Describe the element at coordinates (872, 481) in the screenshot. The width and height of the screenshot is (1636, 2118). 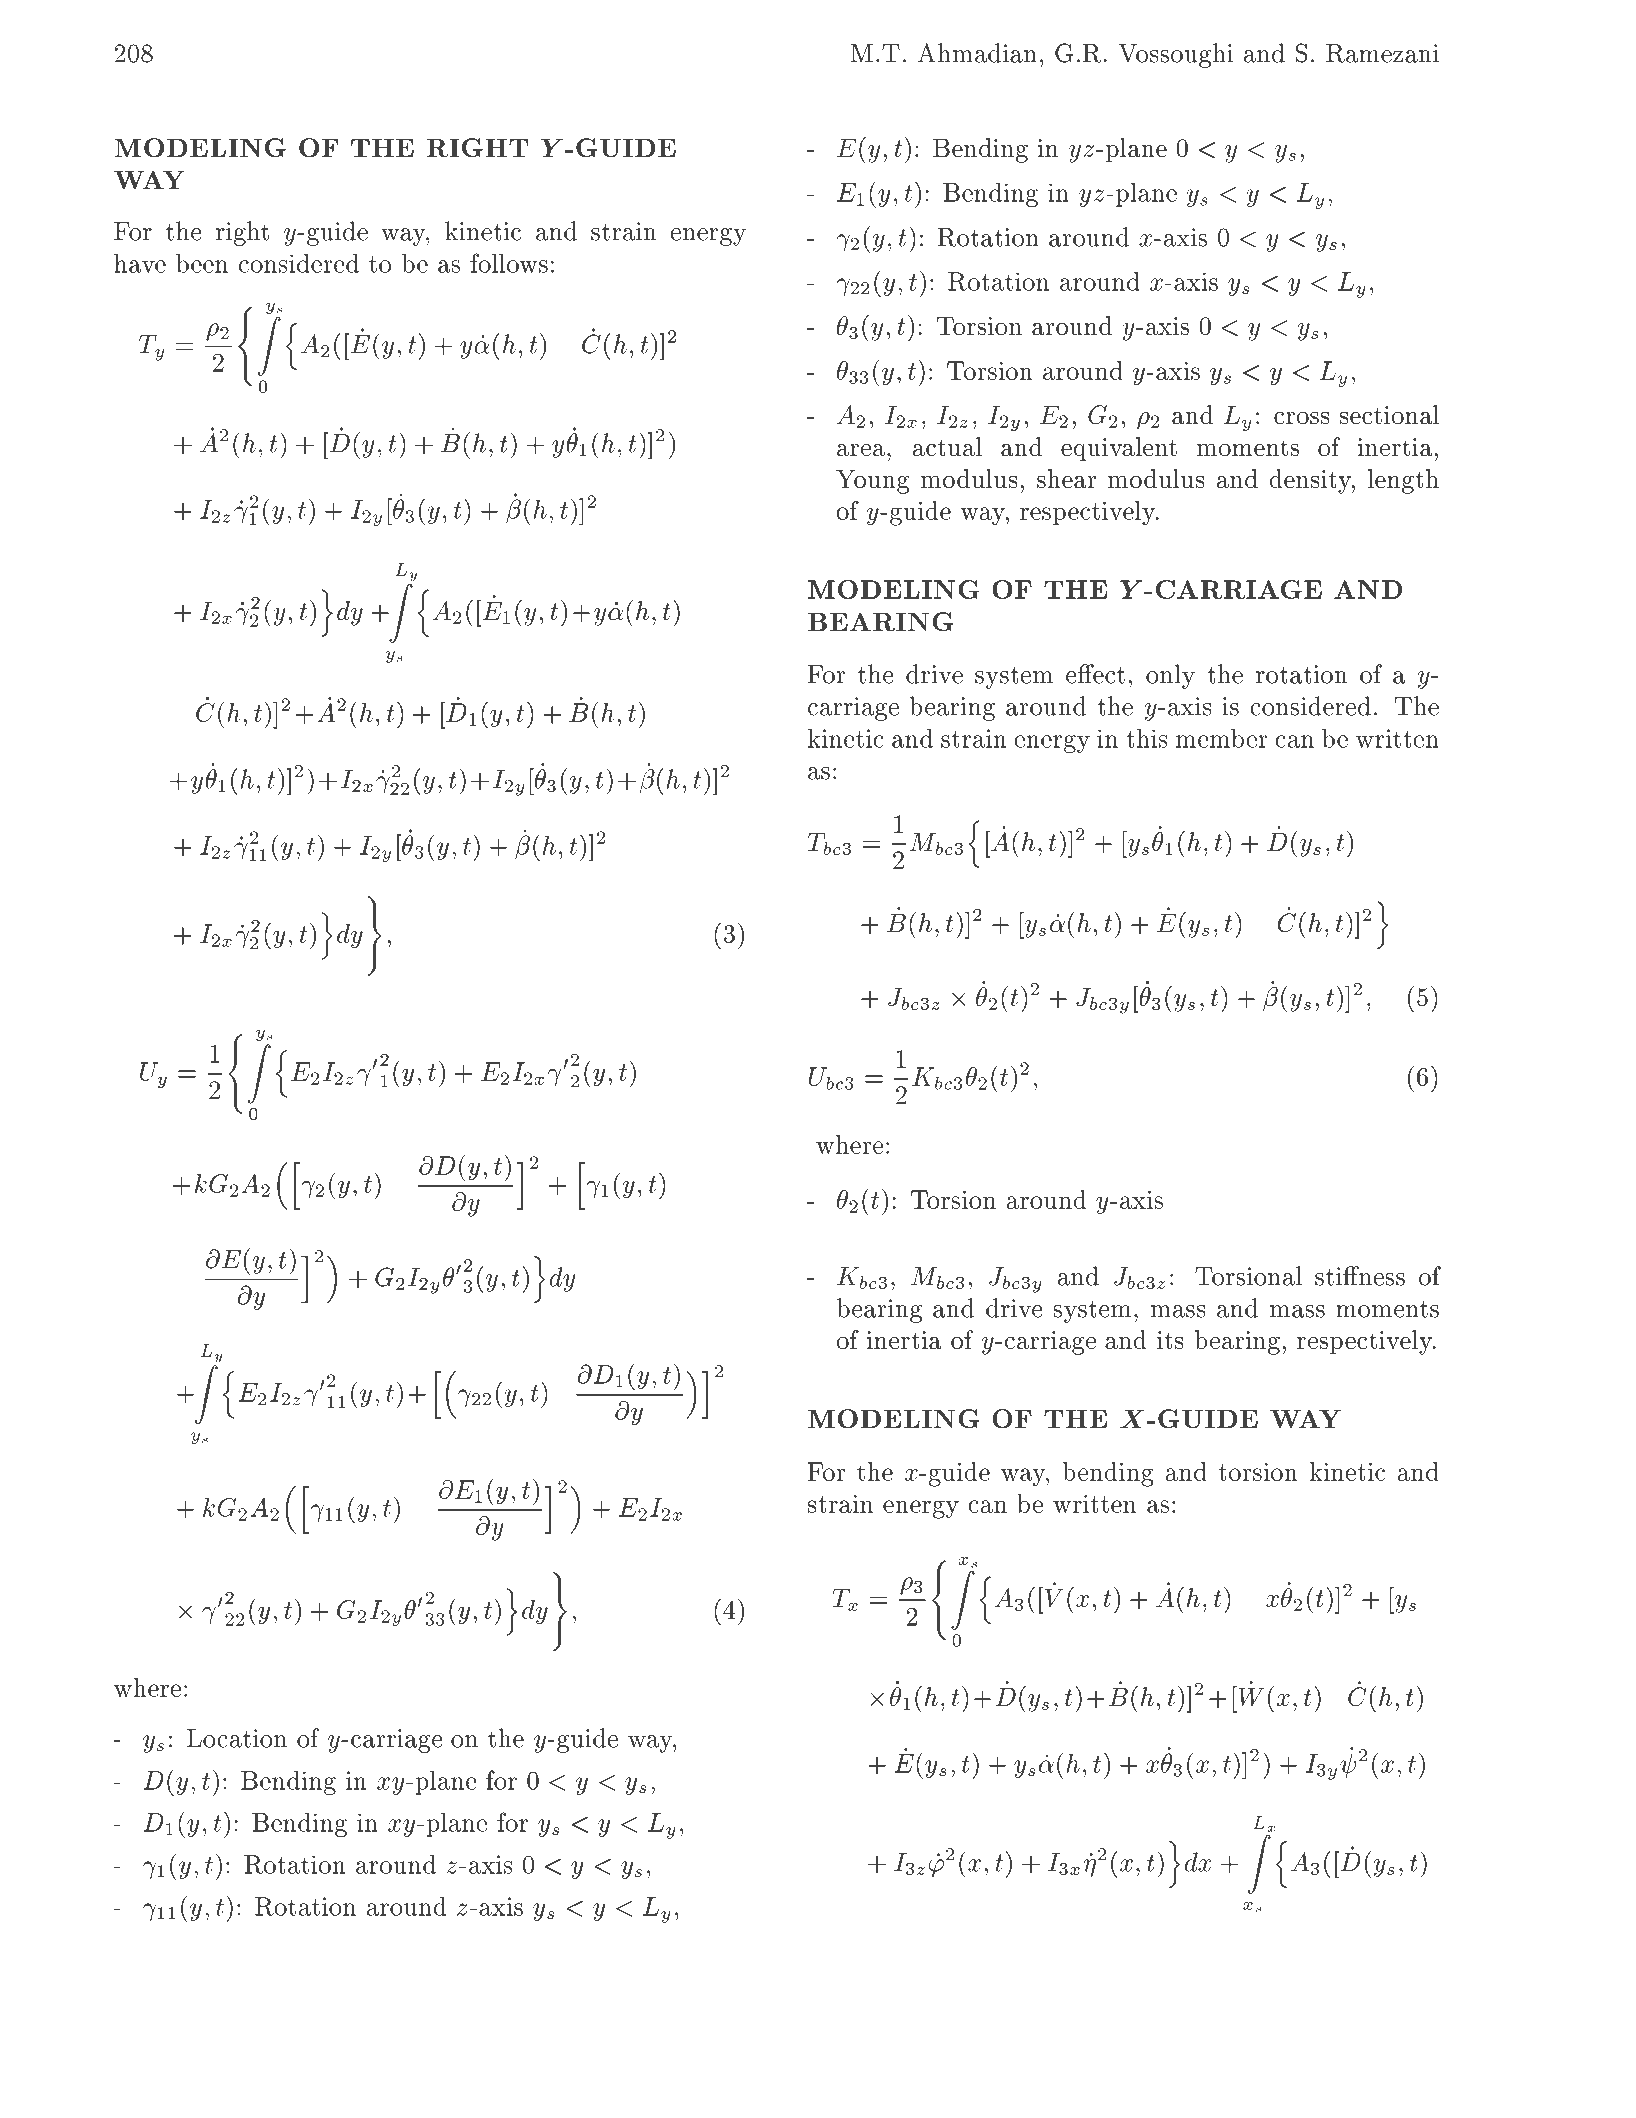
I see `Young` at that location.
